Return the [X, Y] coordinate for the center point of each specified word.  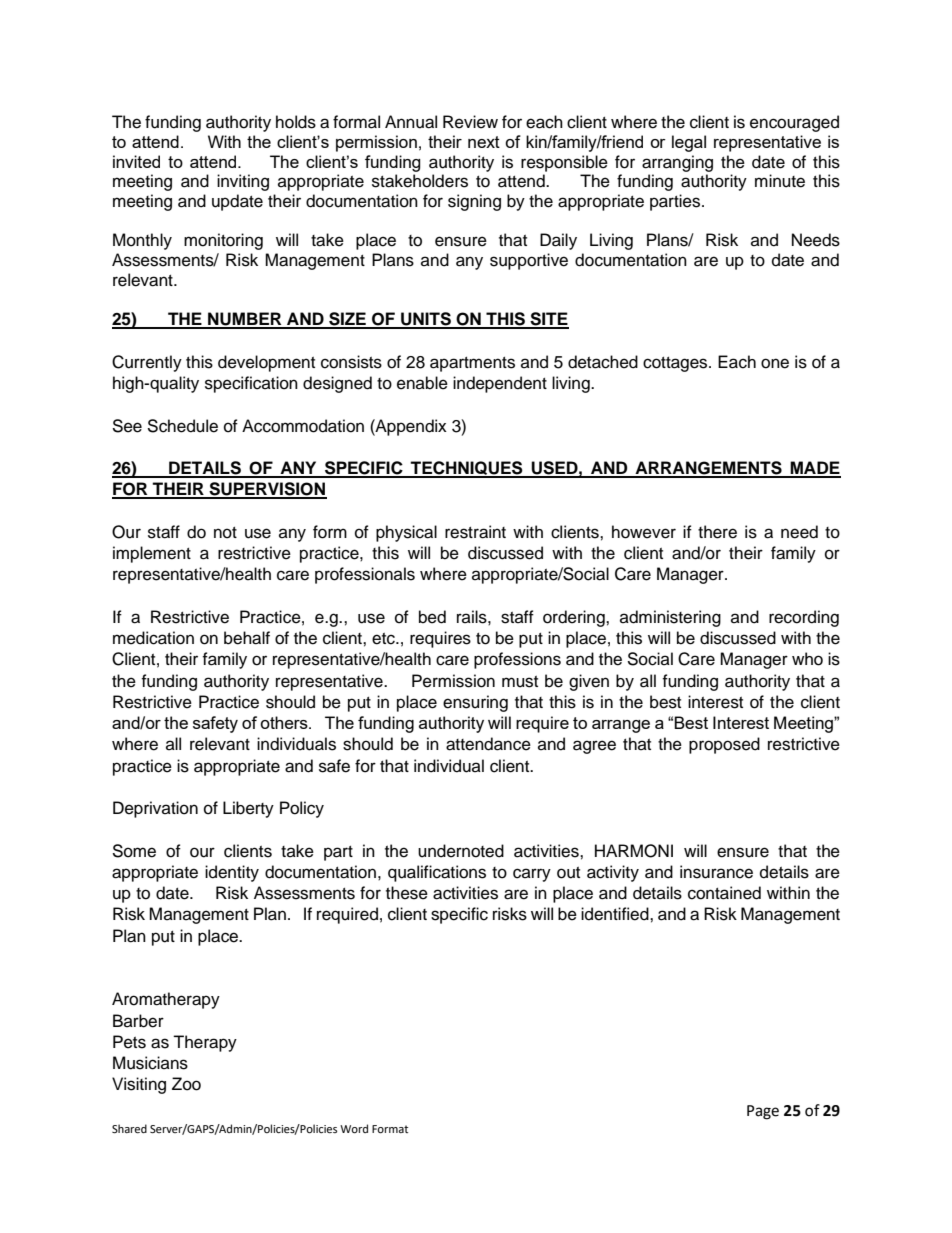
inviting [243, 182]
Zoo [186, 1084]
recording [804, 618]
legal [689, 143]
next [484, 142]
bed [432, 617]
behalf [247, 638]
